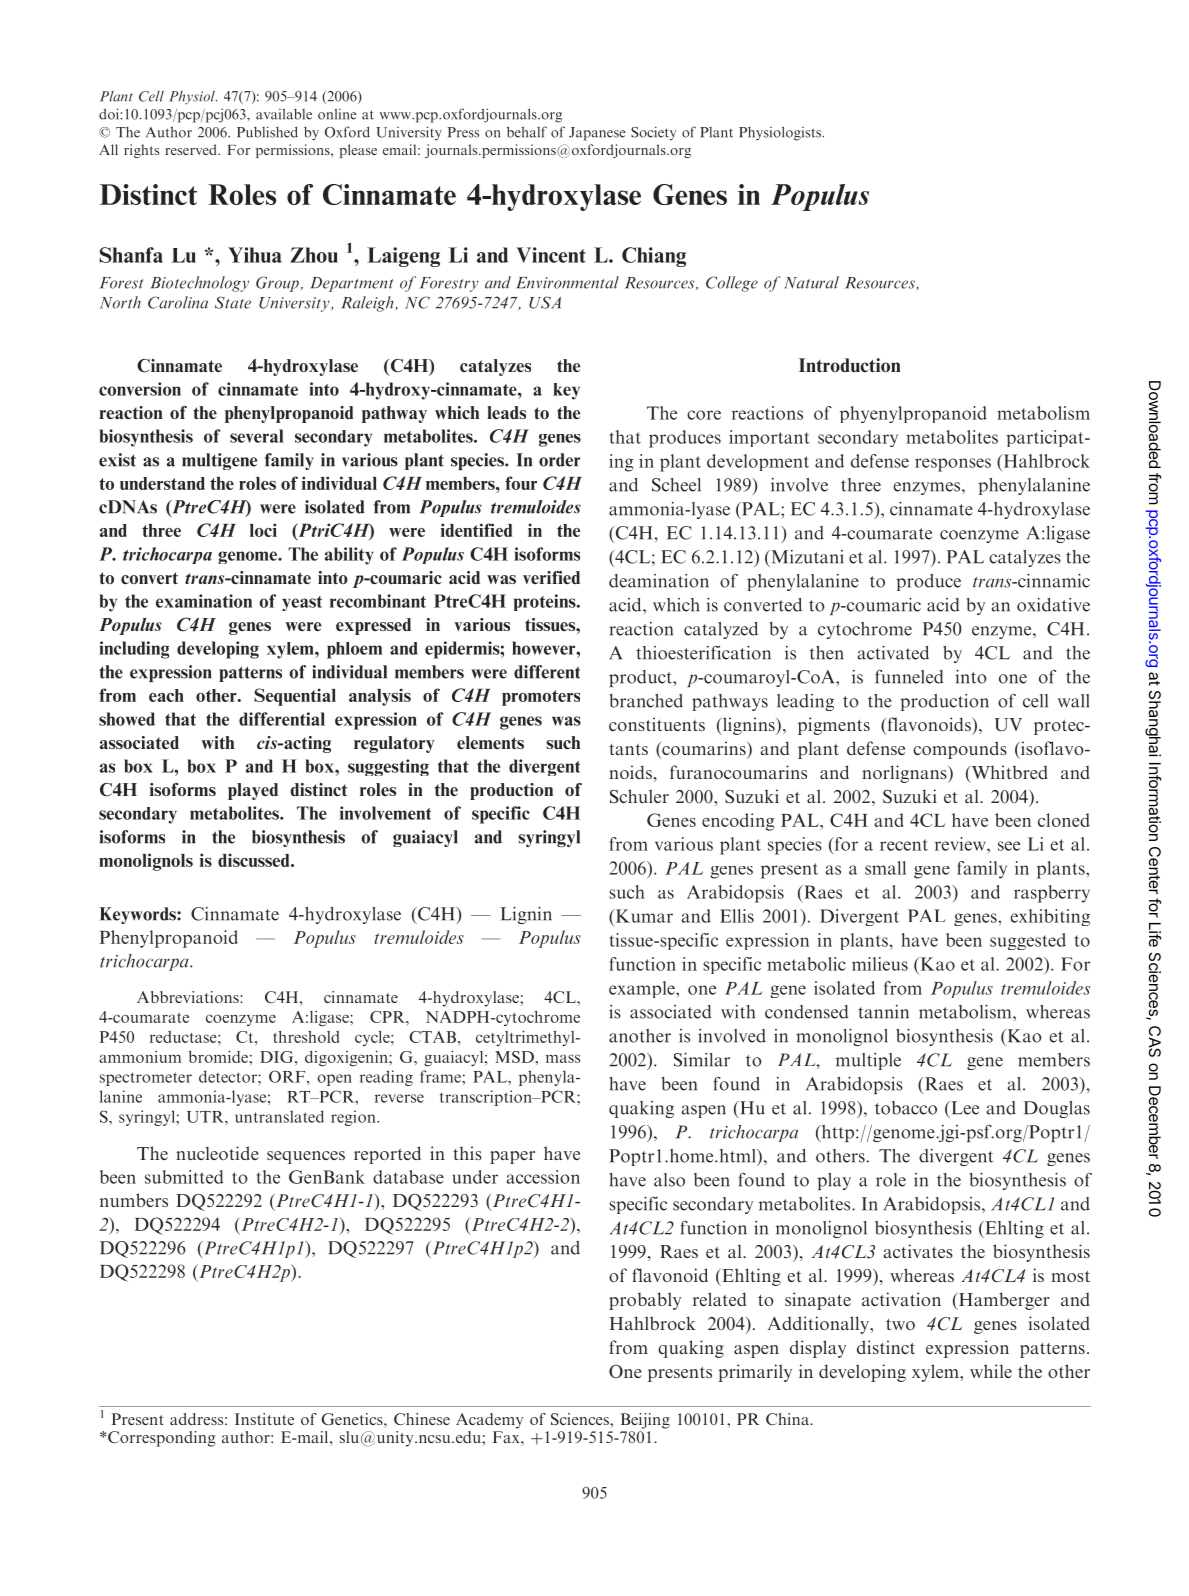 The width and height of the screenshot is (1189, 1596). I want to click on milieus, so click(880, 964).
